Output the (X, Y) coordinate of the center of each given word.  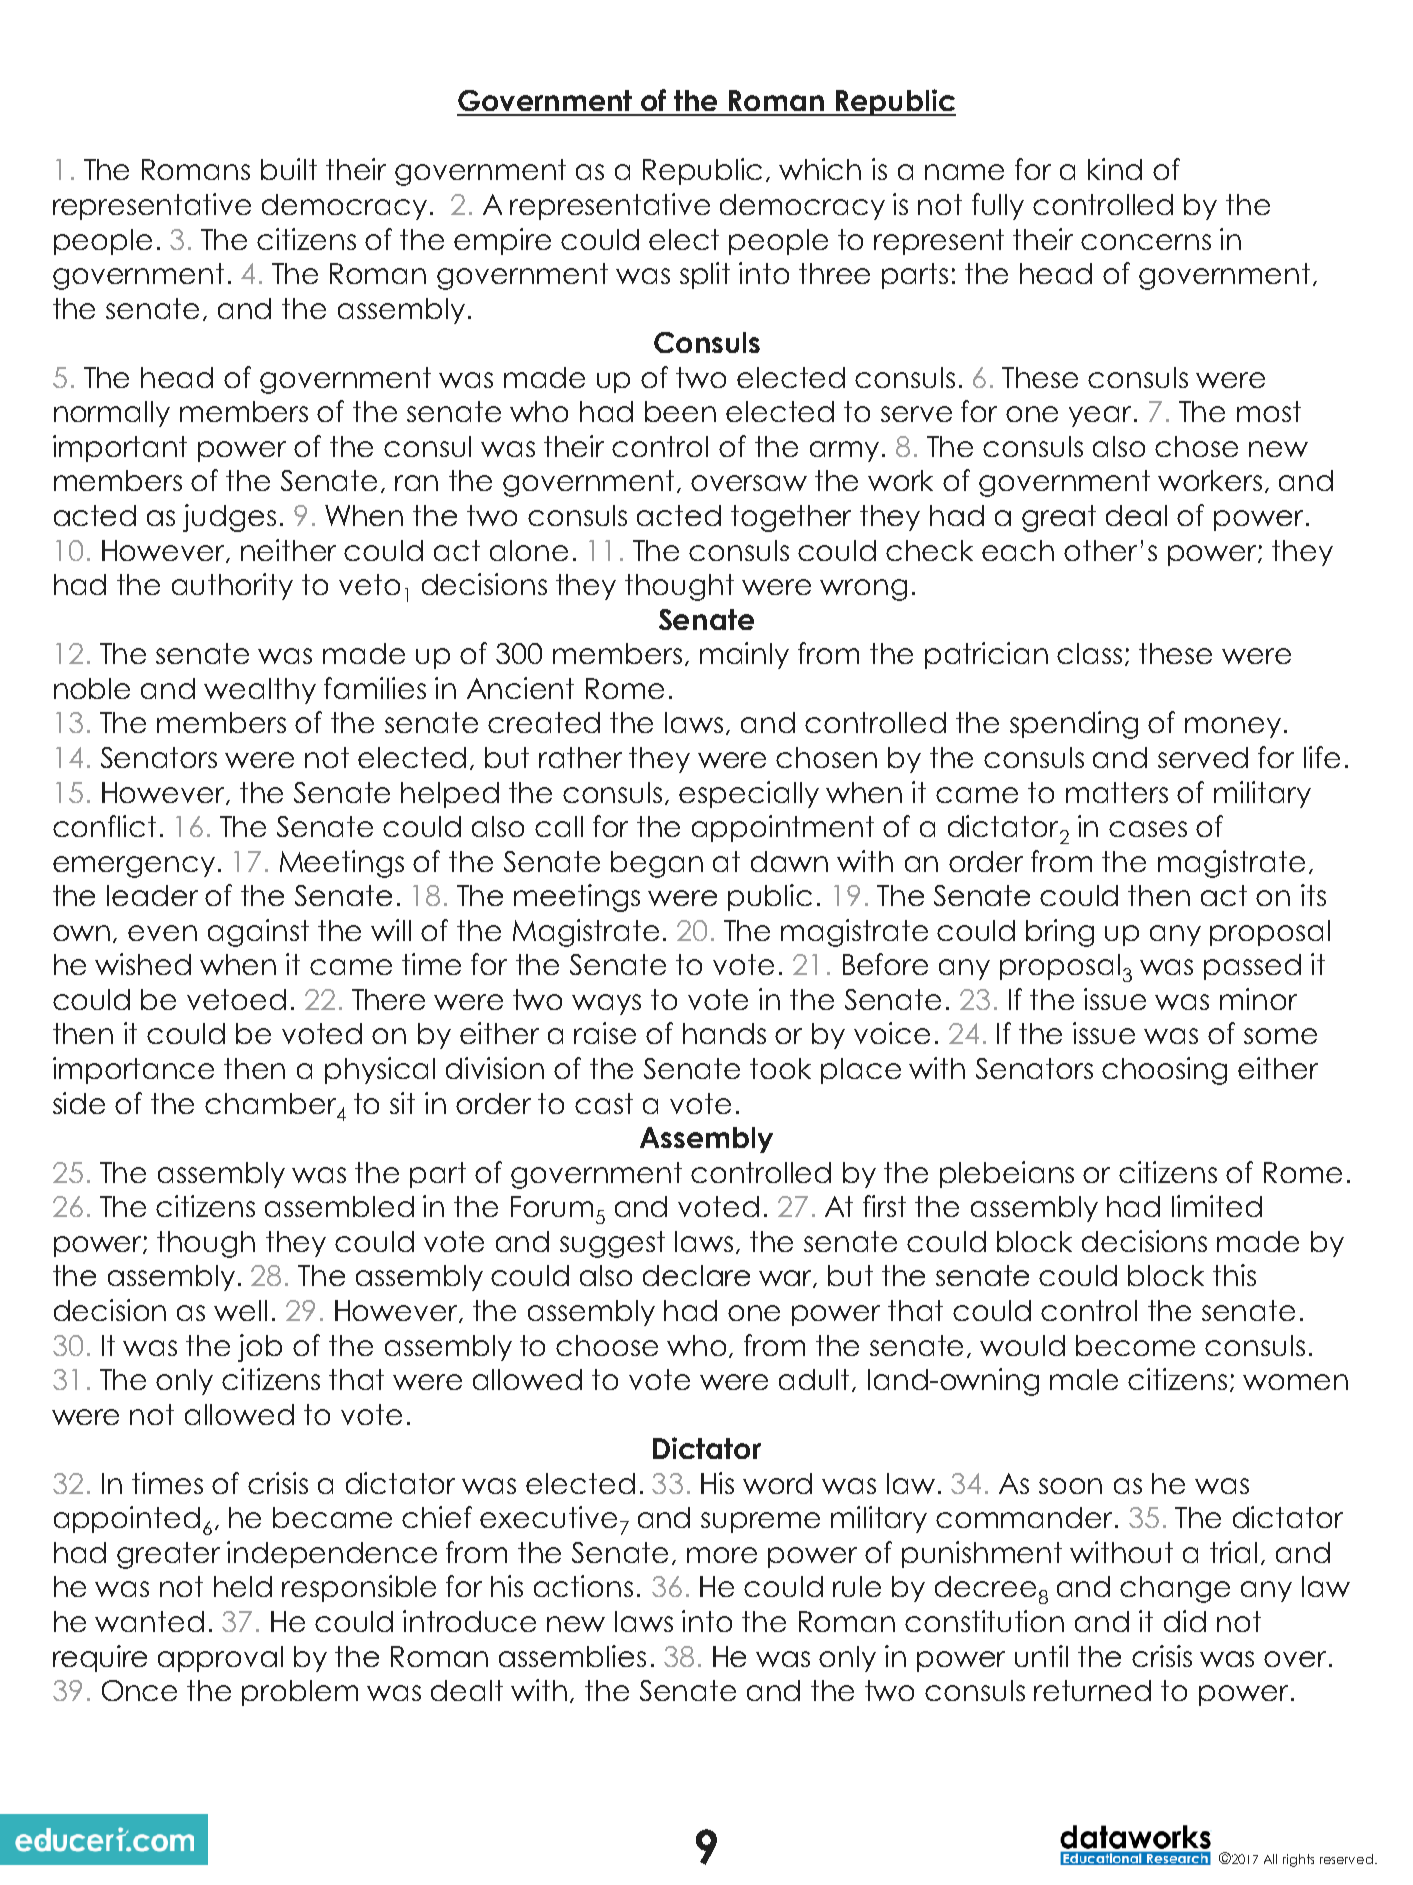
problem (300, 1693)
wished (143, 964)
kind (1115, 169)
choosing (1164, 1071)
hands (724, 1033)
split (705, 275)
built (289, 169)
